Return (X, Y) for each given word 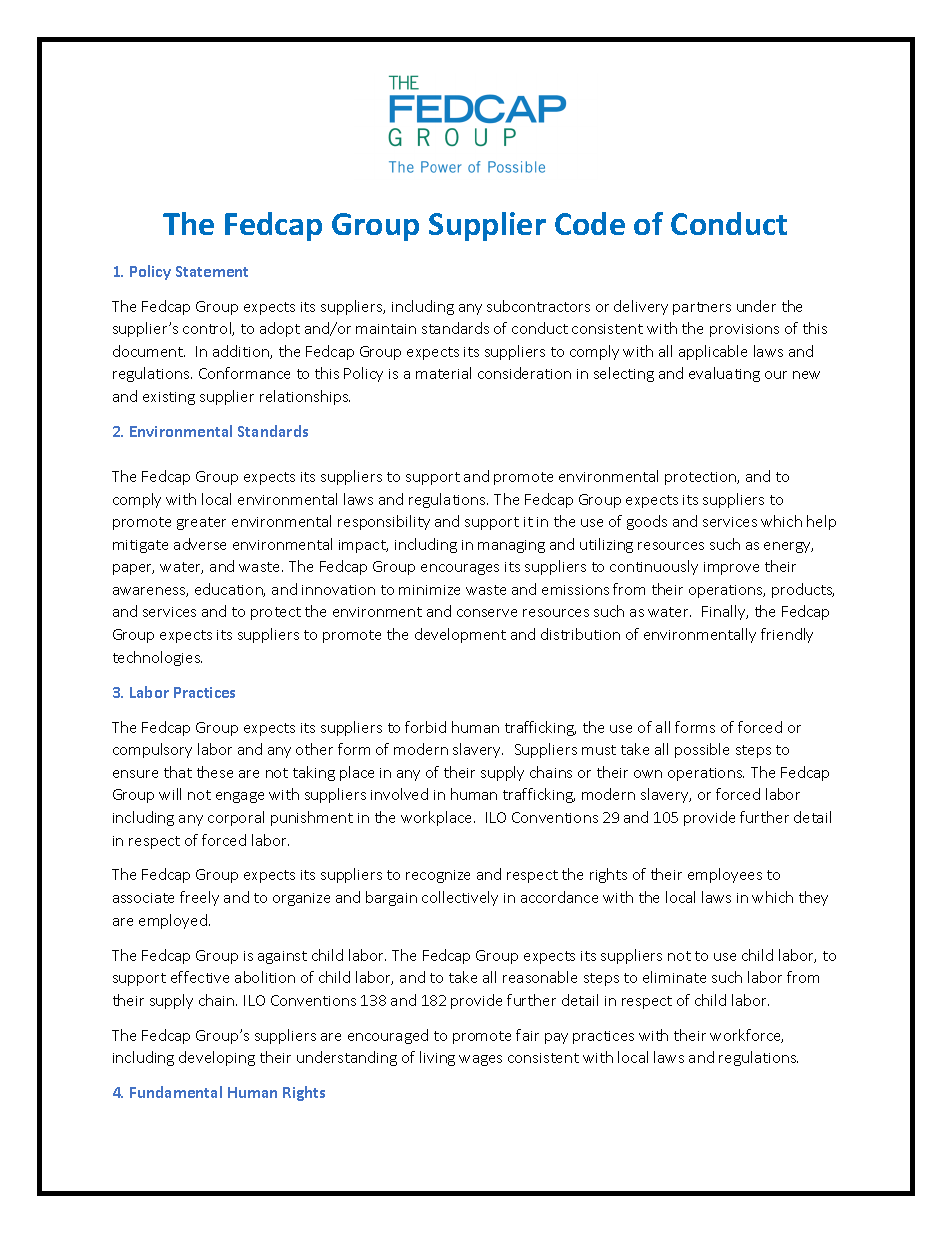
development (460, 635)
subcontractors (538, 306)
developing (217, 1058)
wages (480, 1060)
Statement (212, 271)
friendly (787, 635)
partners (702, 308)
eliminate (674, 977)
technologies (157, 658)
